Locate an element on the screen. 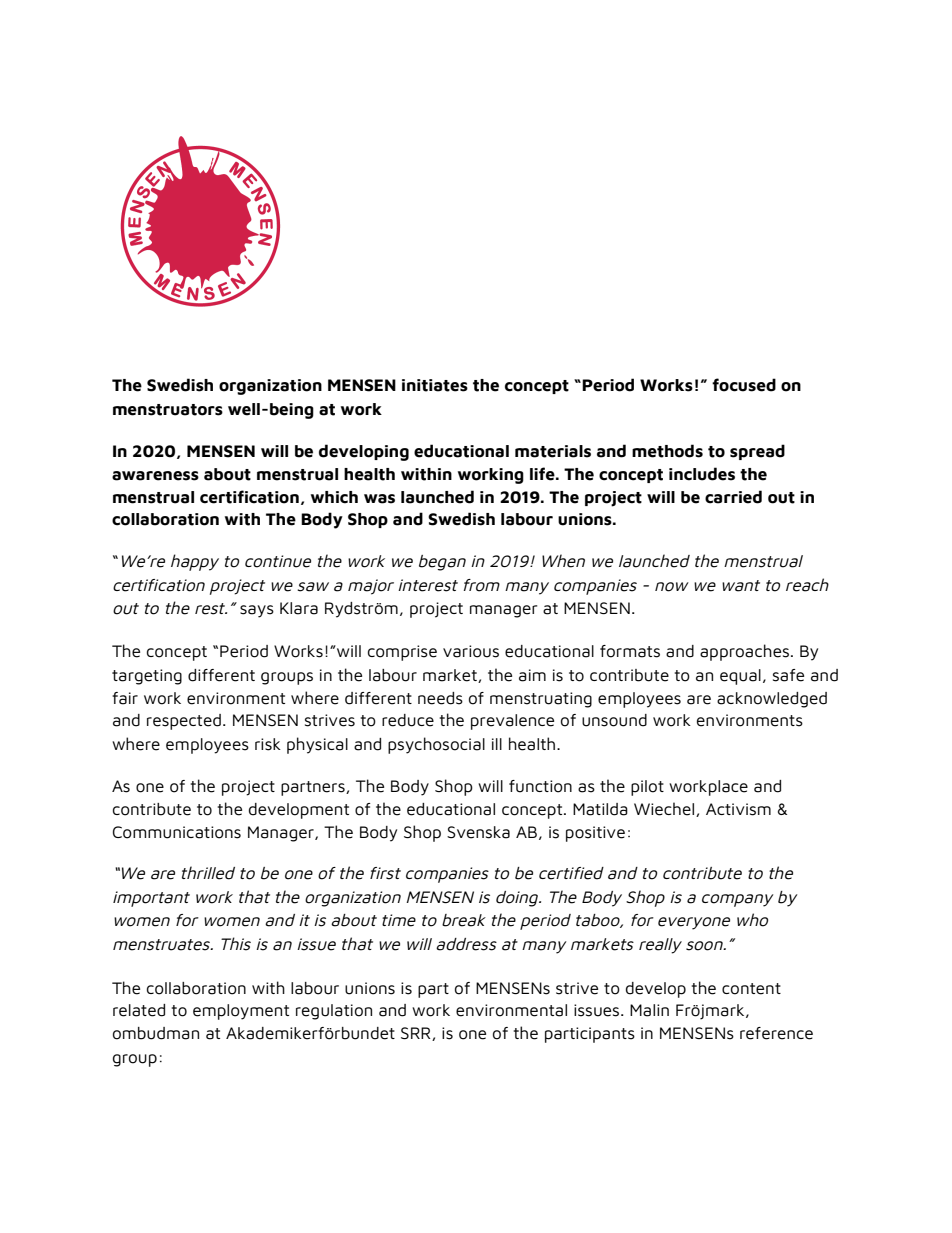 Image resolution: width=952 pixels, height=1233 pixels. approaches is located at coordinates (744, 652).
